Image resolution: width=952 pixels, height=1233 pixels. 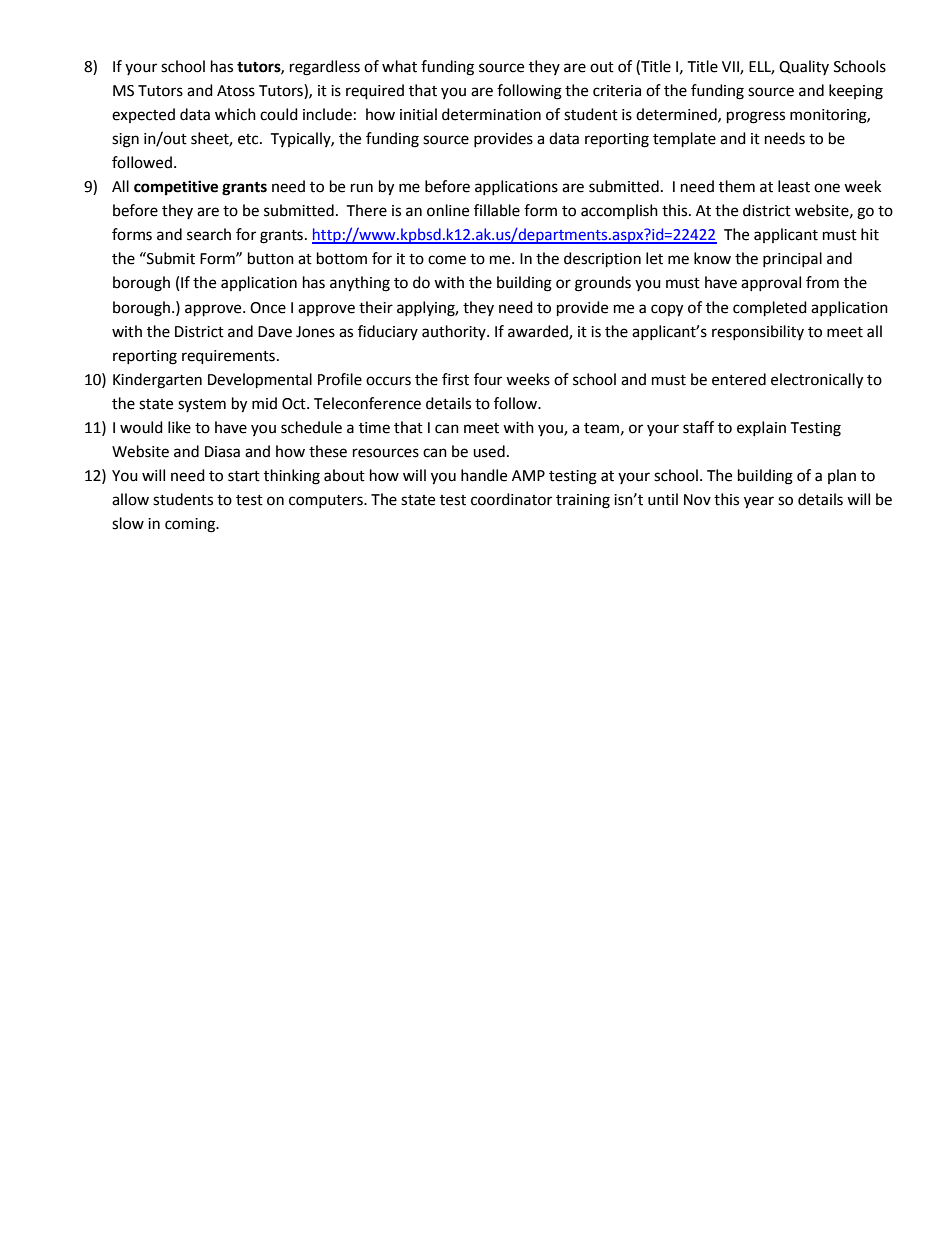 What do you see at coordinates (804, 67) in the image?
I see `Quality` at bounding box center [804, 67].
